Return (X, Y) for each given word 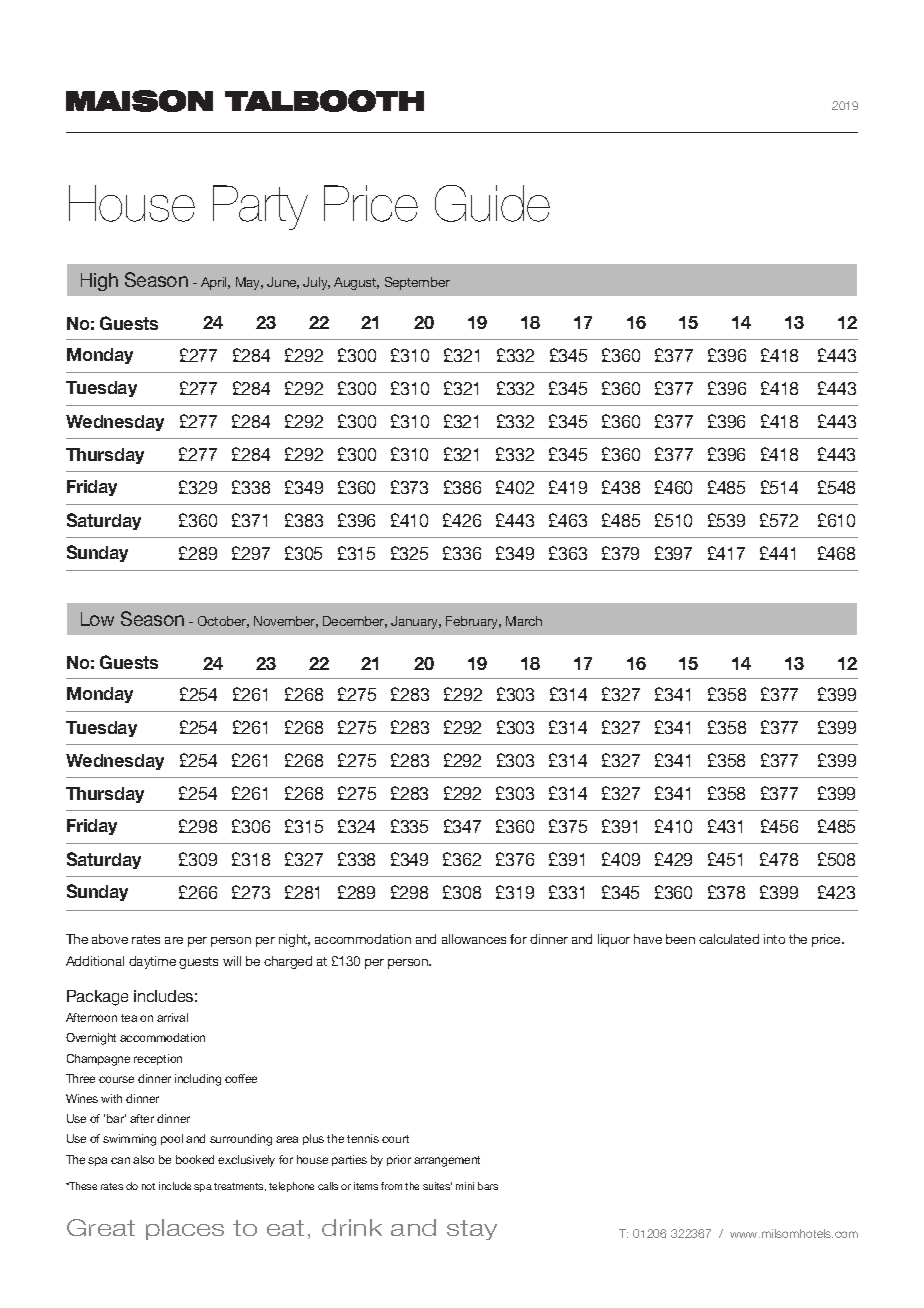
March (524, 621)
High (99, 282)
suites (437, 1186)
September (417, 283)
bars (488, 1186)
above (110, 939)
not (148, 1186)
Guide (492, 203)
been (680, 939)
